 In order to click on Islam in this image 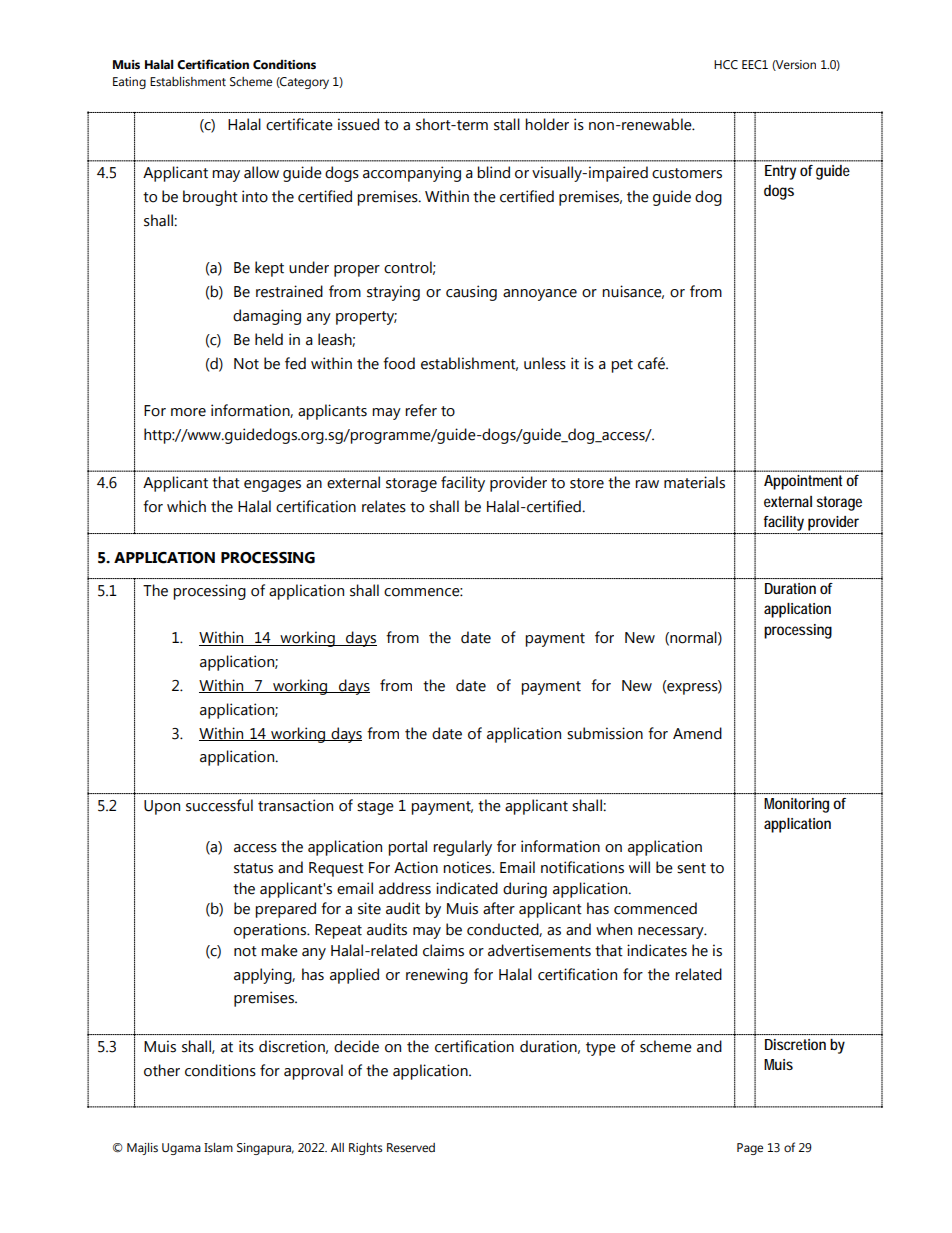, I will do `click(218, 1147)`.
